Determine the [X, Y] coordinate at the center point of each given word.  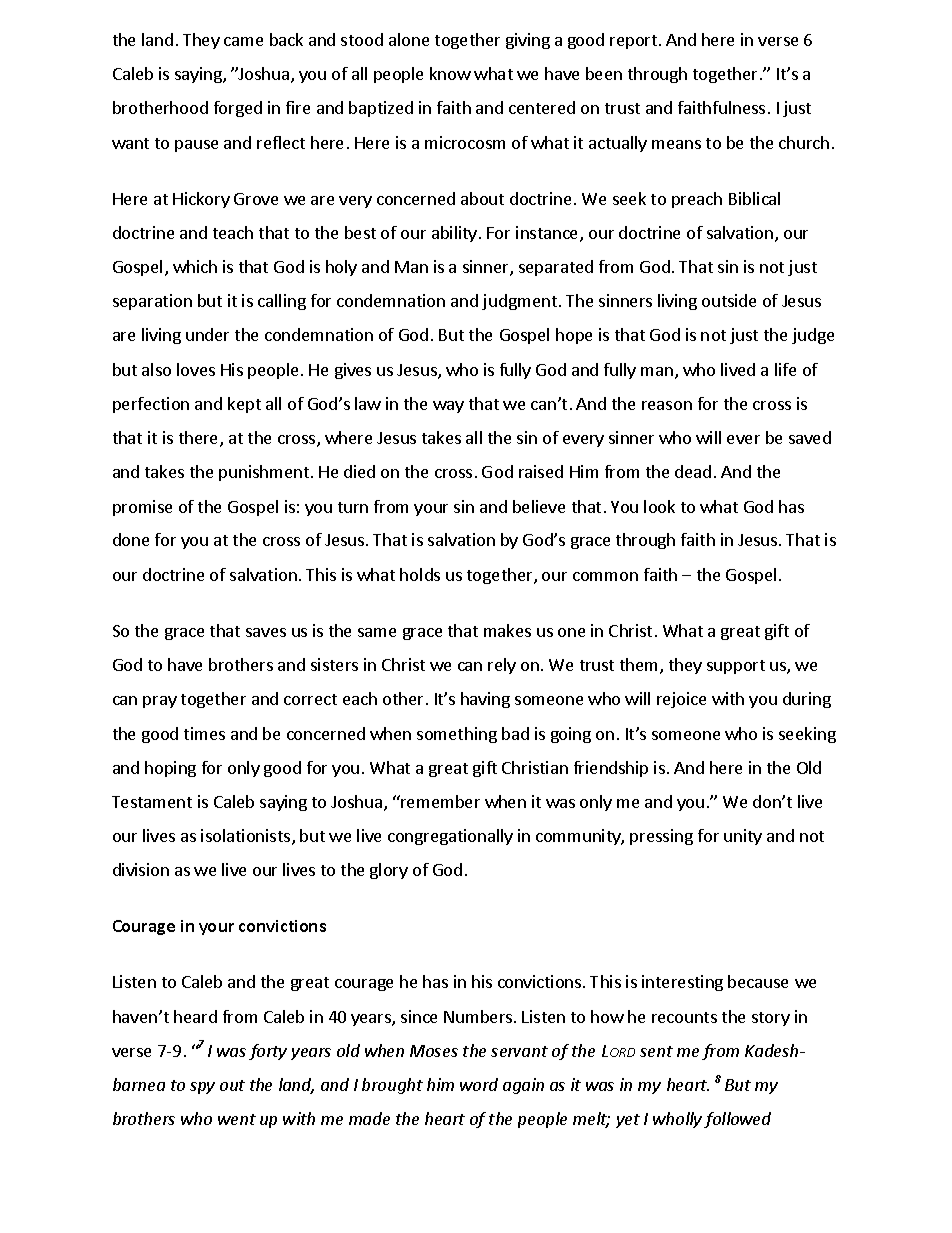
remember [439, 801]
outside [729, 300]
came [243, 41]
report [633, 42]
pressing [661, 837]
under [207, 334]
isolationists [245, 835]
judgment [519, 302]
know [450, 73]
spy [202, 1088]
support [736, 667]
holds [420, 574]
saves [266, 632]
